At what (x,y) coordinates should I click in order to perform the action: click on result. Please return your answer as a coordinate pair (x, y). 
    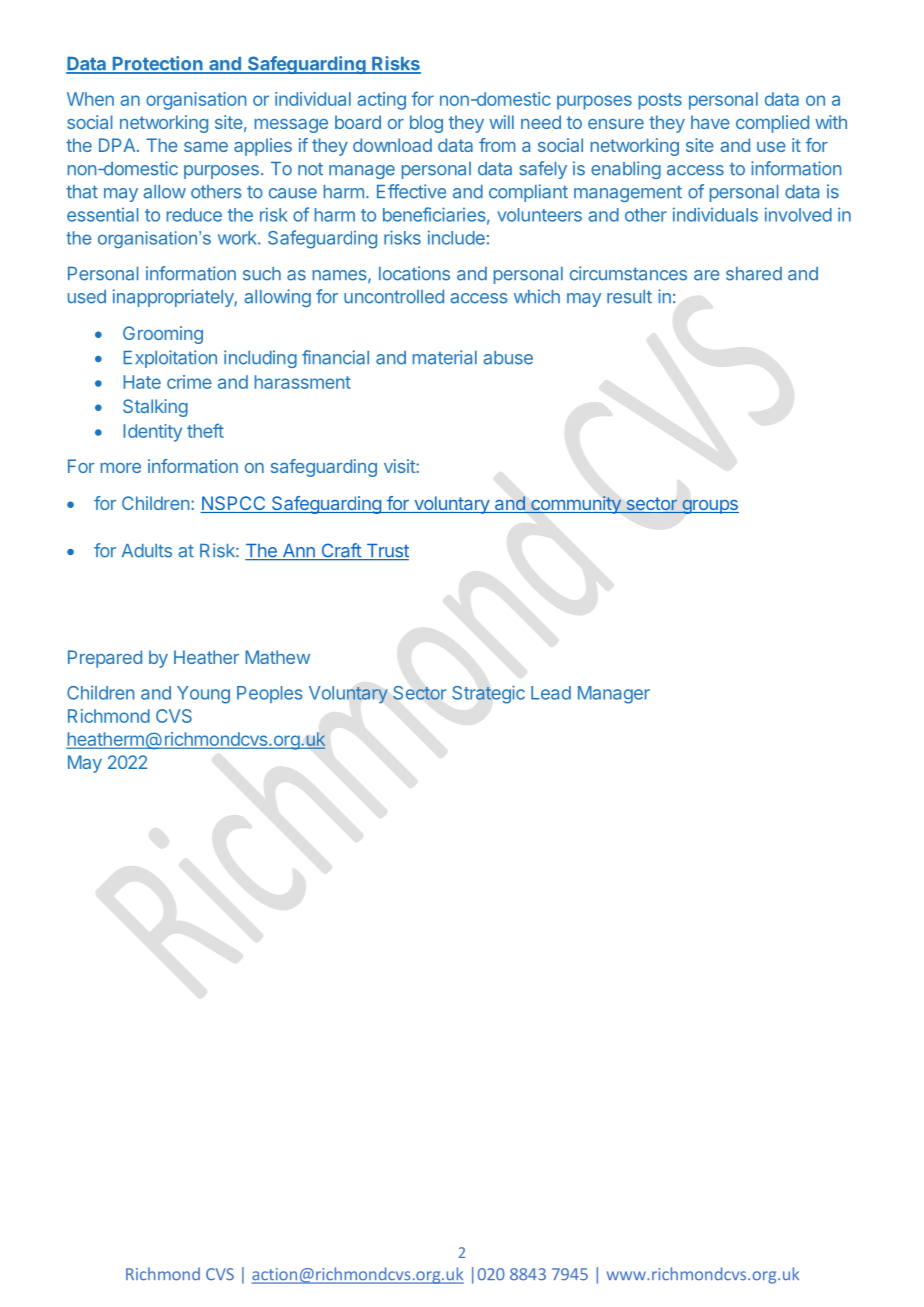
    Looking at the image, I should click on (629, 297).
